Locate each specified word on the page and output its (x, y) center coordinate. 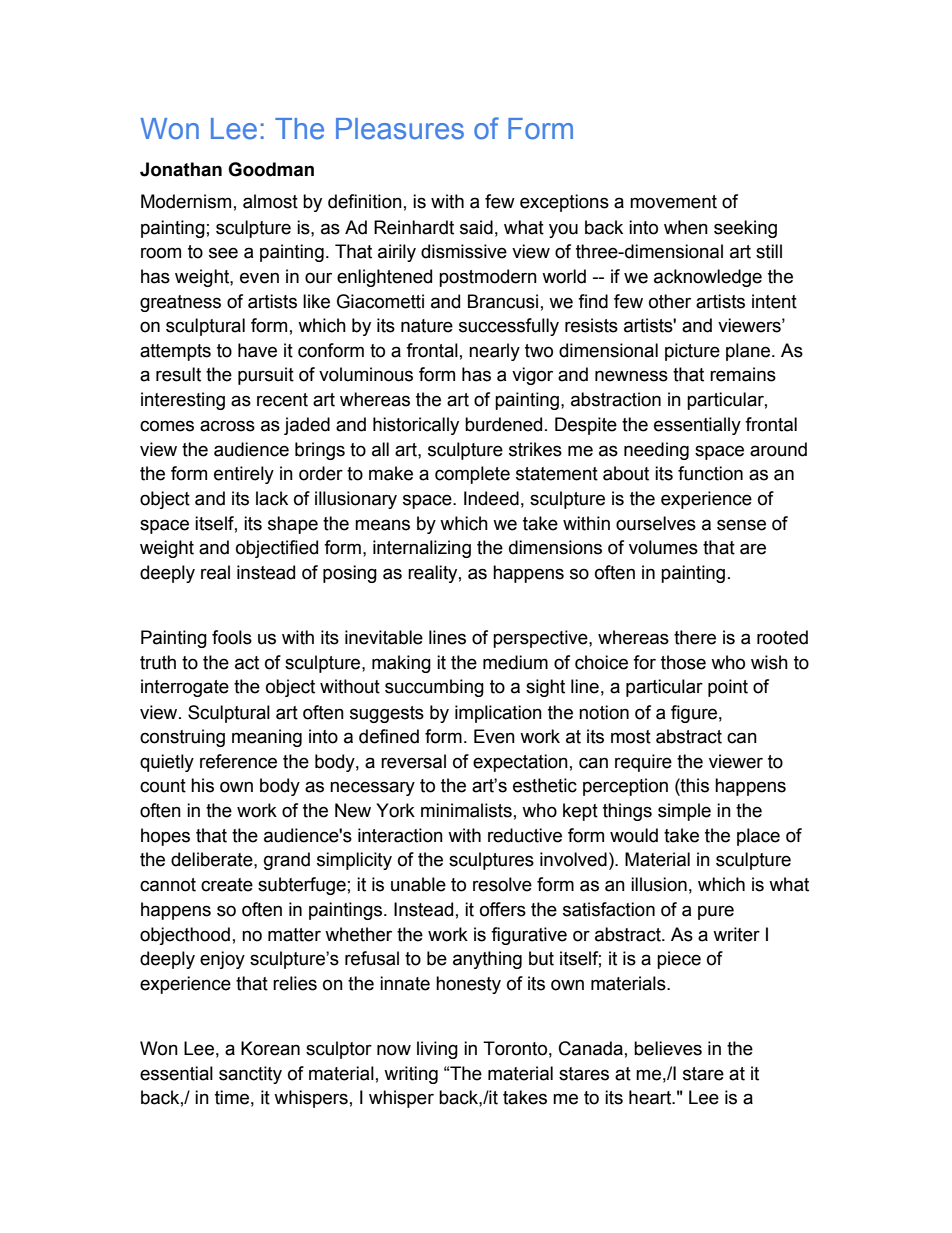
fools (232, 637)
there (695, 637)
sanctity (250, 1075)
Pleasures (400, 129)
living (437, 1050)
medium (515, 662)
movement (673, 202)
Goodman (271, 169)
